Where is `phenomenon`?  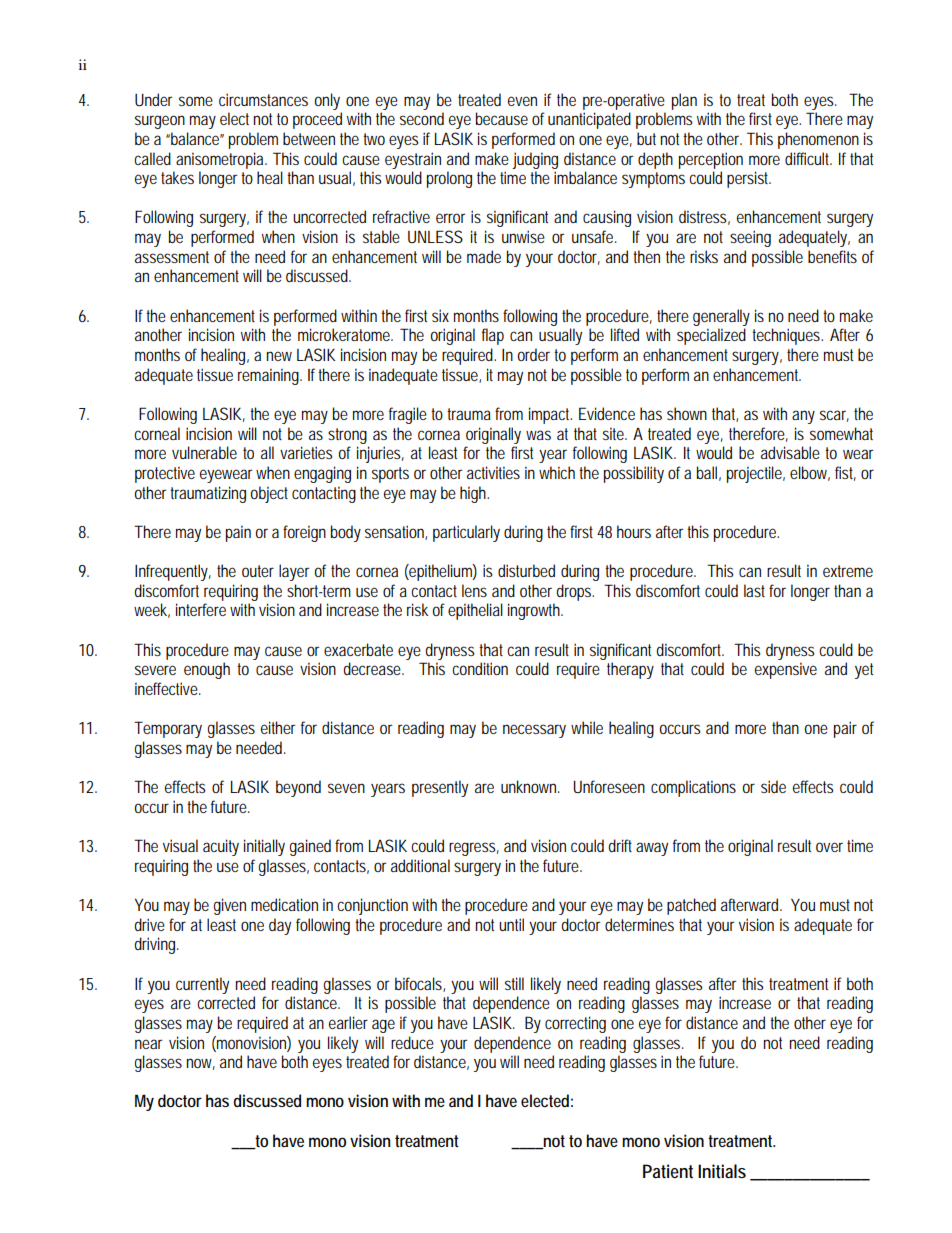 phenomenon is located at coordinates (818, 140).
